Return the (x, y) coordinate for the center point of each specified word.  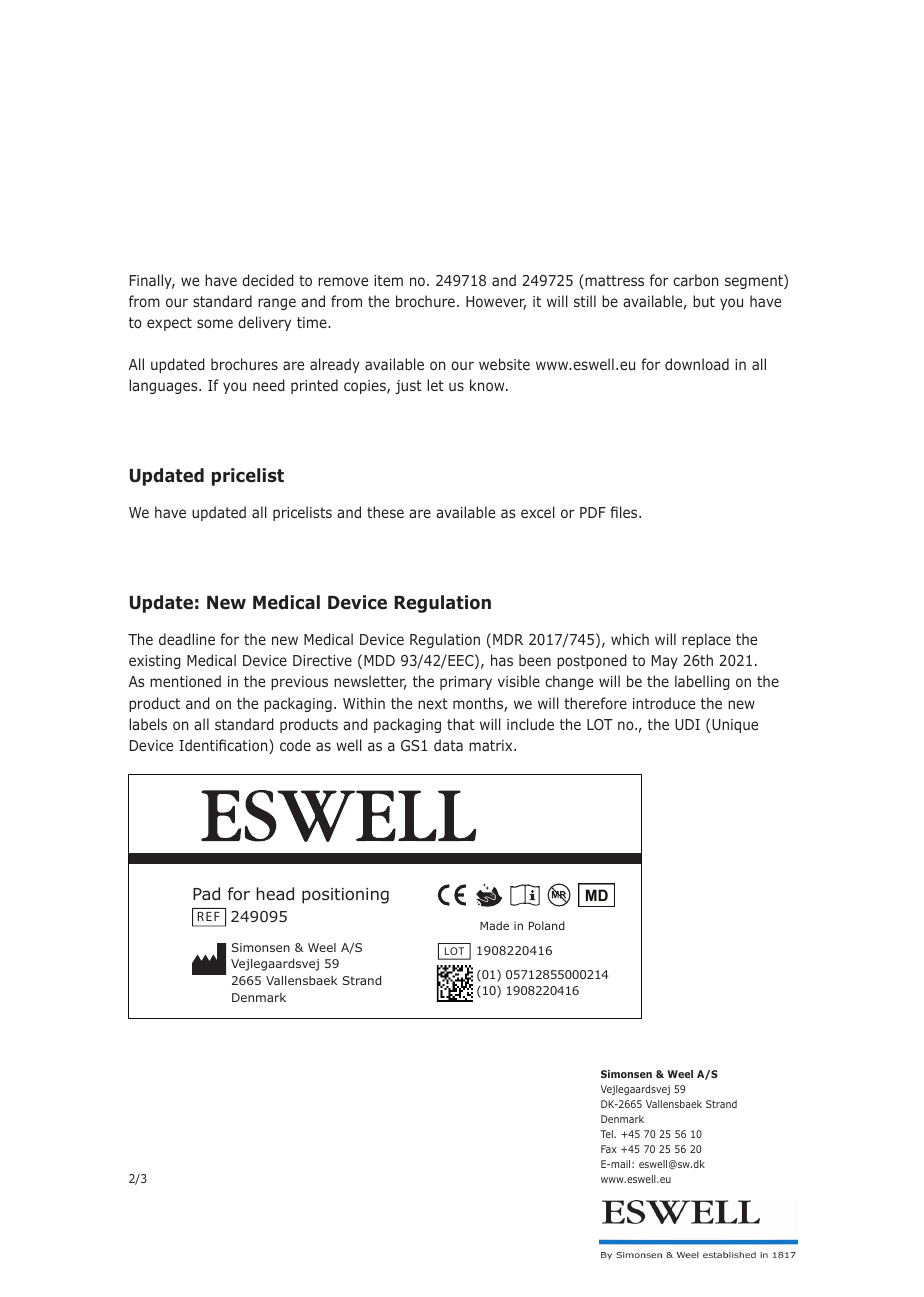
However (496, 303)
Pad (206, 894)
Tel (607, 1134)
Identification (224, 746)
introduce (664, 703)
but (704, 301)
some (215, 323)
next (433, 703)
